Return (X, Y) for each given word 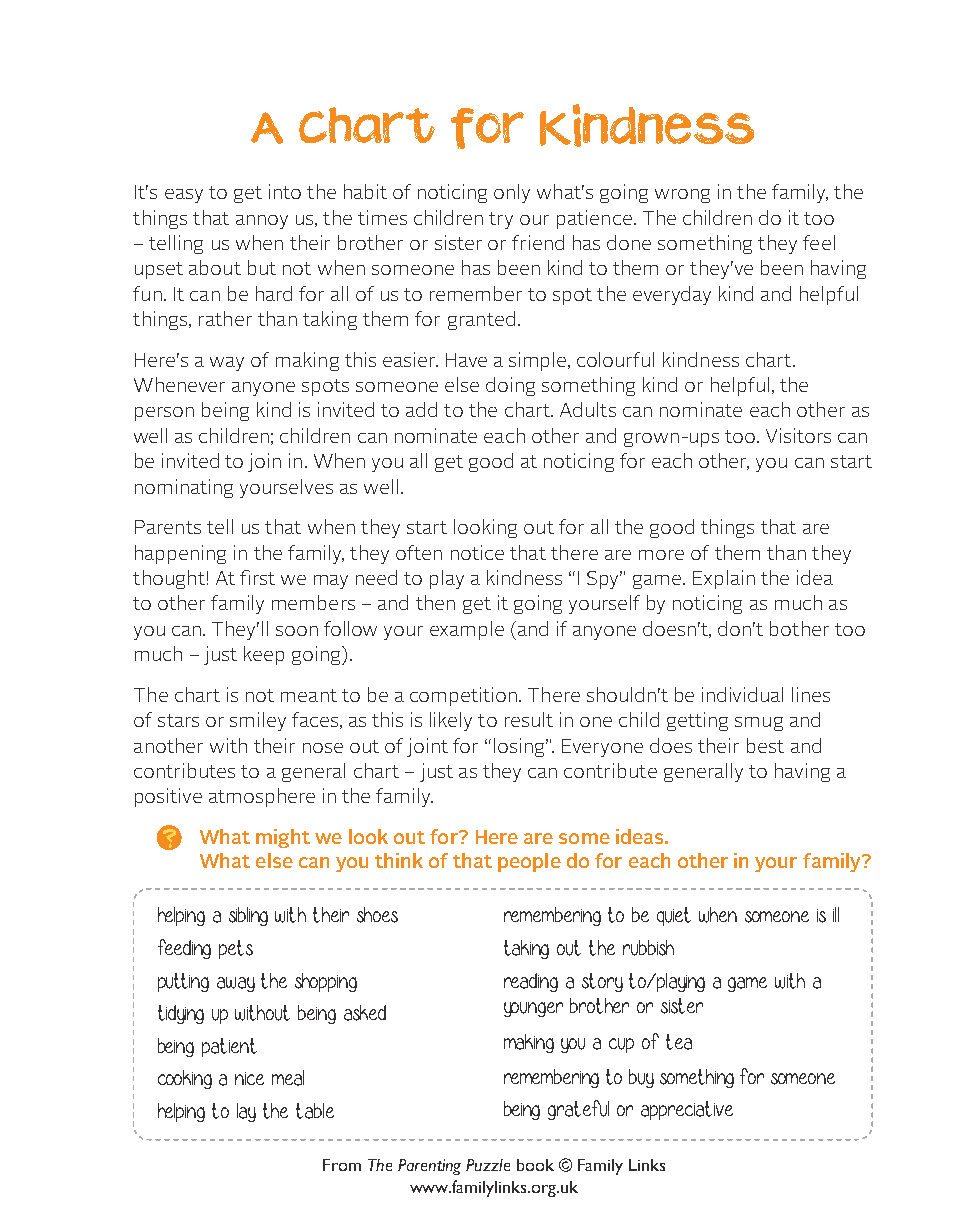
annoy (262, 222)
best (765, 745)
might (283, 838)
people (529, 862)
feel (819, 242)
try (501, 220)
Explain (724, 579)
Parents (168, 527)
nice (249, 1078)
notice (477, 552)
